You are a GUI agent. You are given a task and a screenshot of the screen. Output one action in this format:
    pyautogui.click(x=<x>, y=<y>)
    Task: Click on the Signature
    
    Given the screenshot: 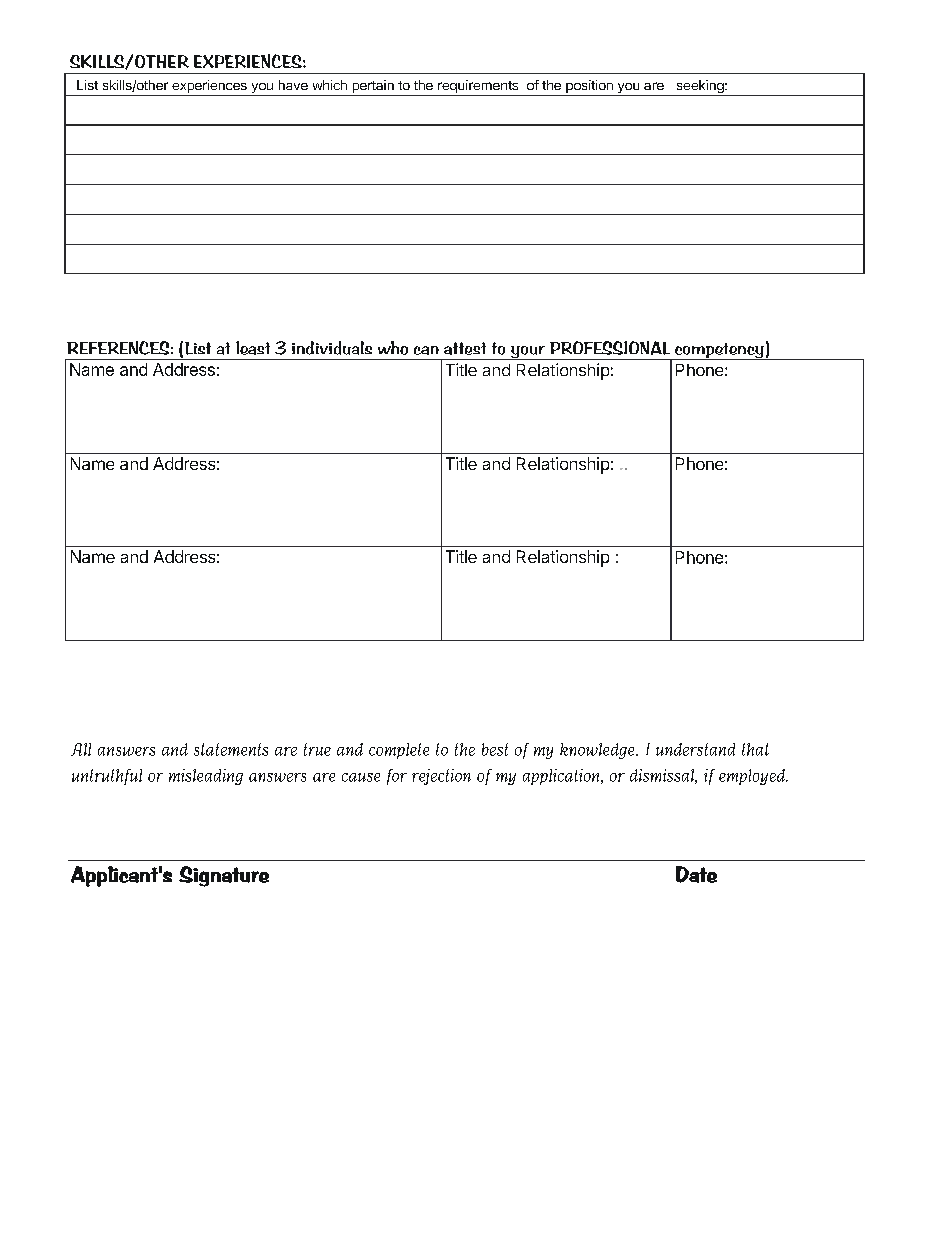 What is the action you would take?
    pyautogui.click(x=224, y=876)
